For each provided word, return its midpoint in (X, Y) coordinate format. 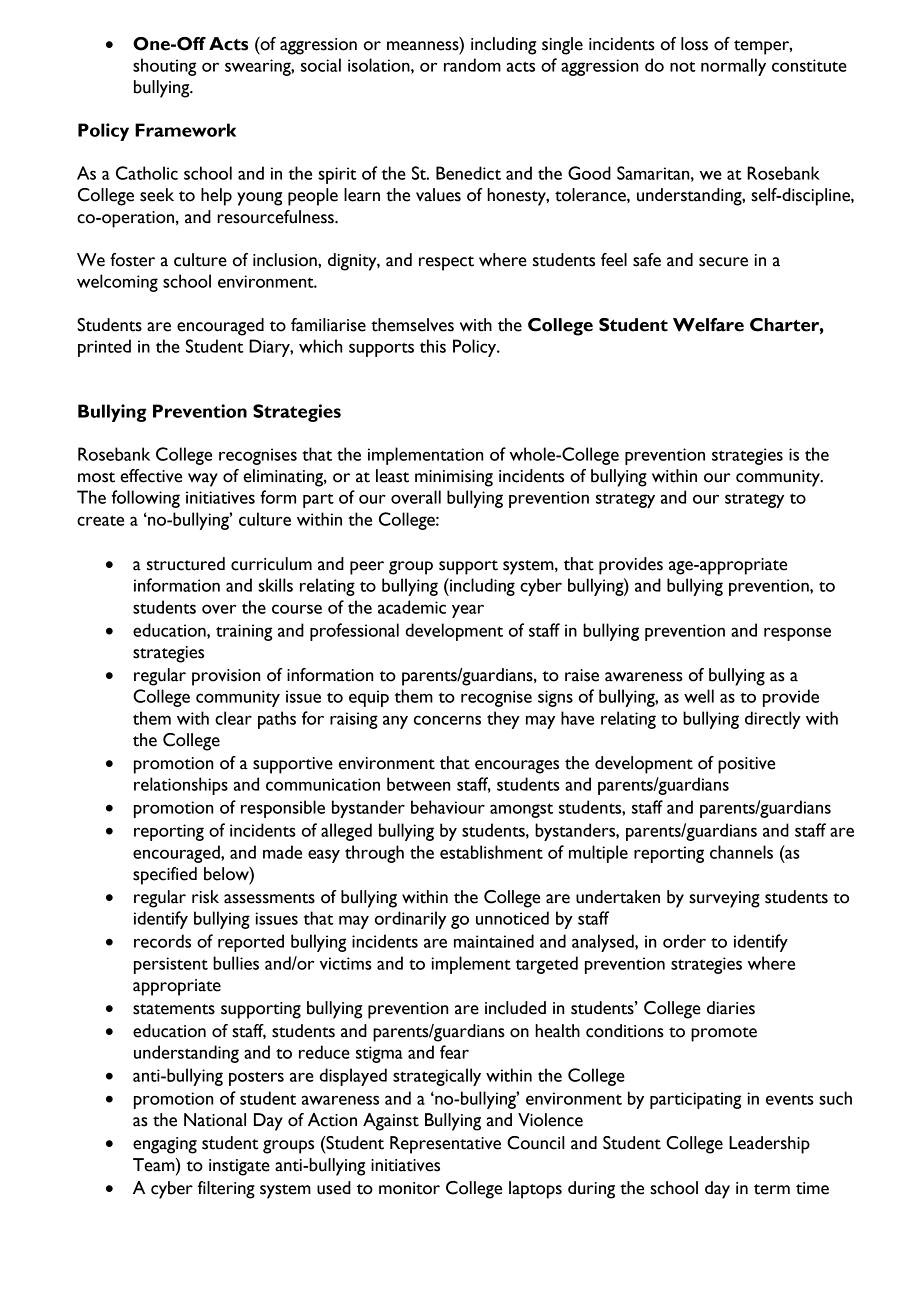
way (203, 480)
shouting (164, 67)
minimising (454, 478)
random (472, 65)
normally (733, 67)
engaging (165, 1145)
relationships (181, 786)
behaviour (448, 807)
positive (746, 765)
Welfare (708, 325)
